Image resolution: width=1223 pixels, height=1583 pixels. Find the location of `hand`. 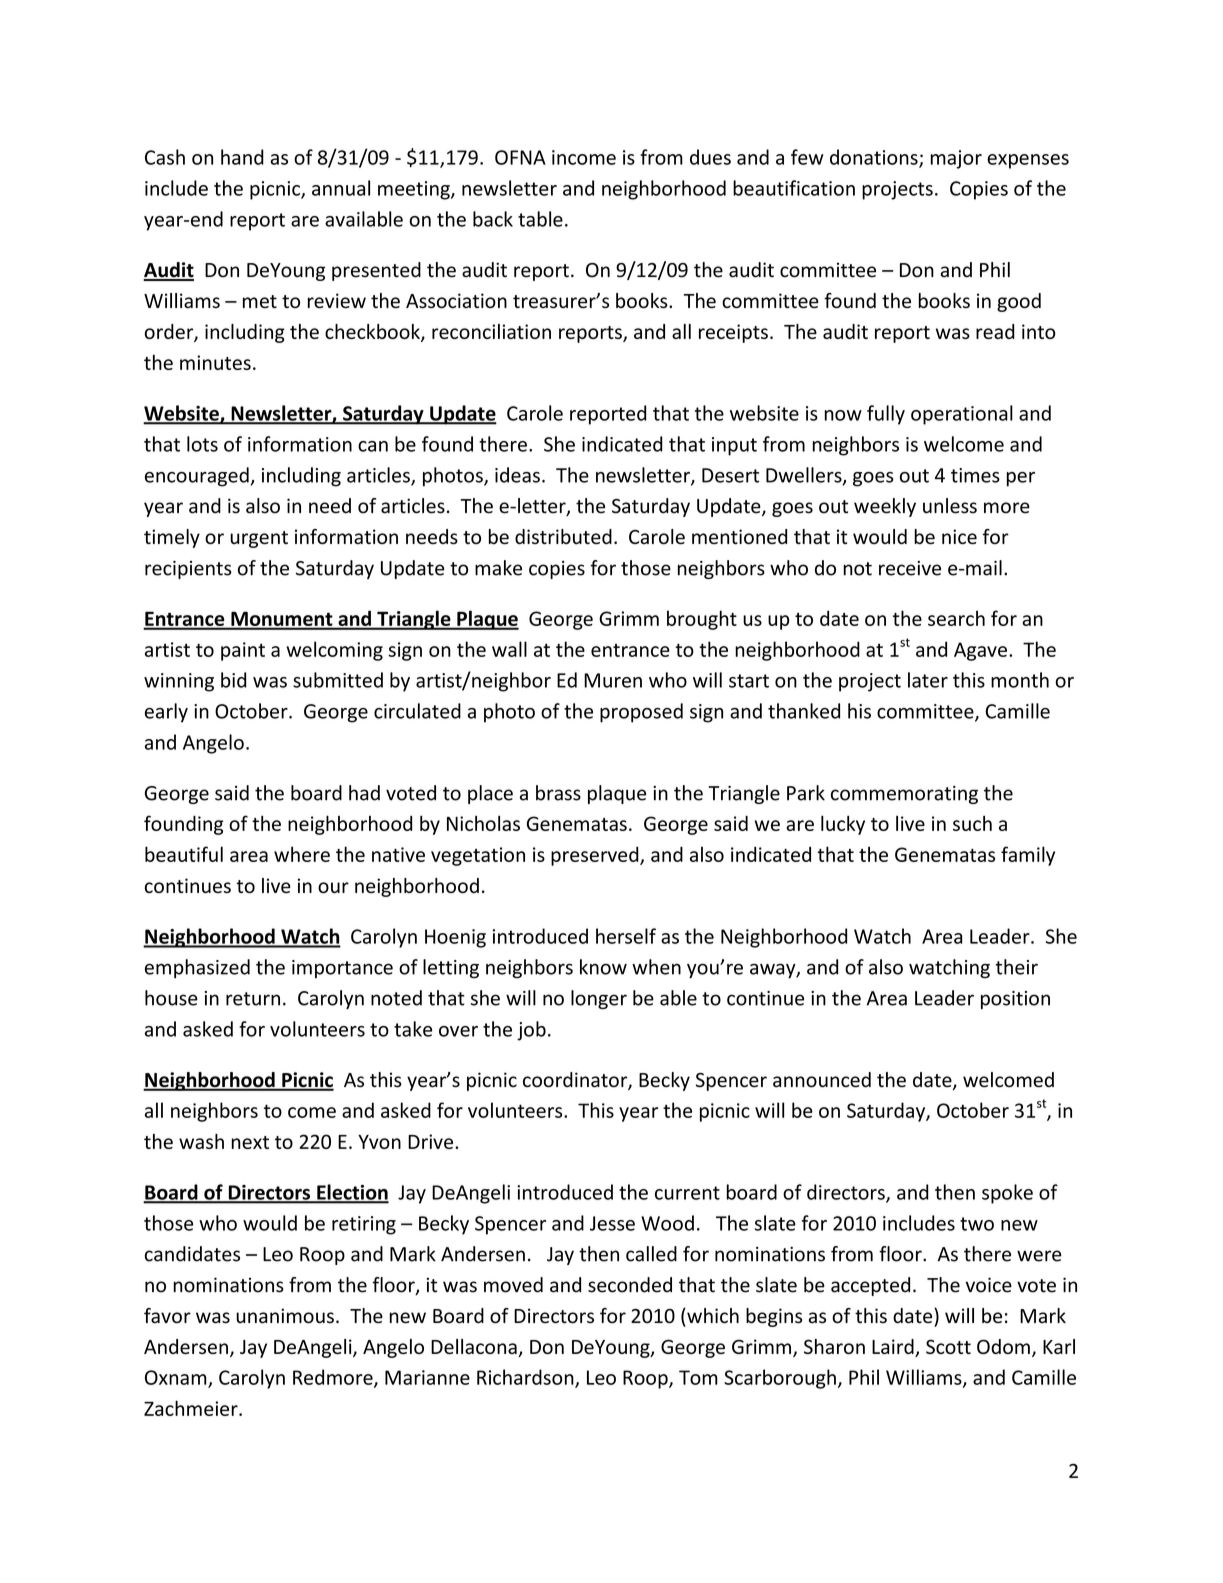

hand is located at coordinates (242, 157).
